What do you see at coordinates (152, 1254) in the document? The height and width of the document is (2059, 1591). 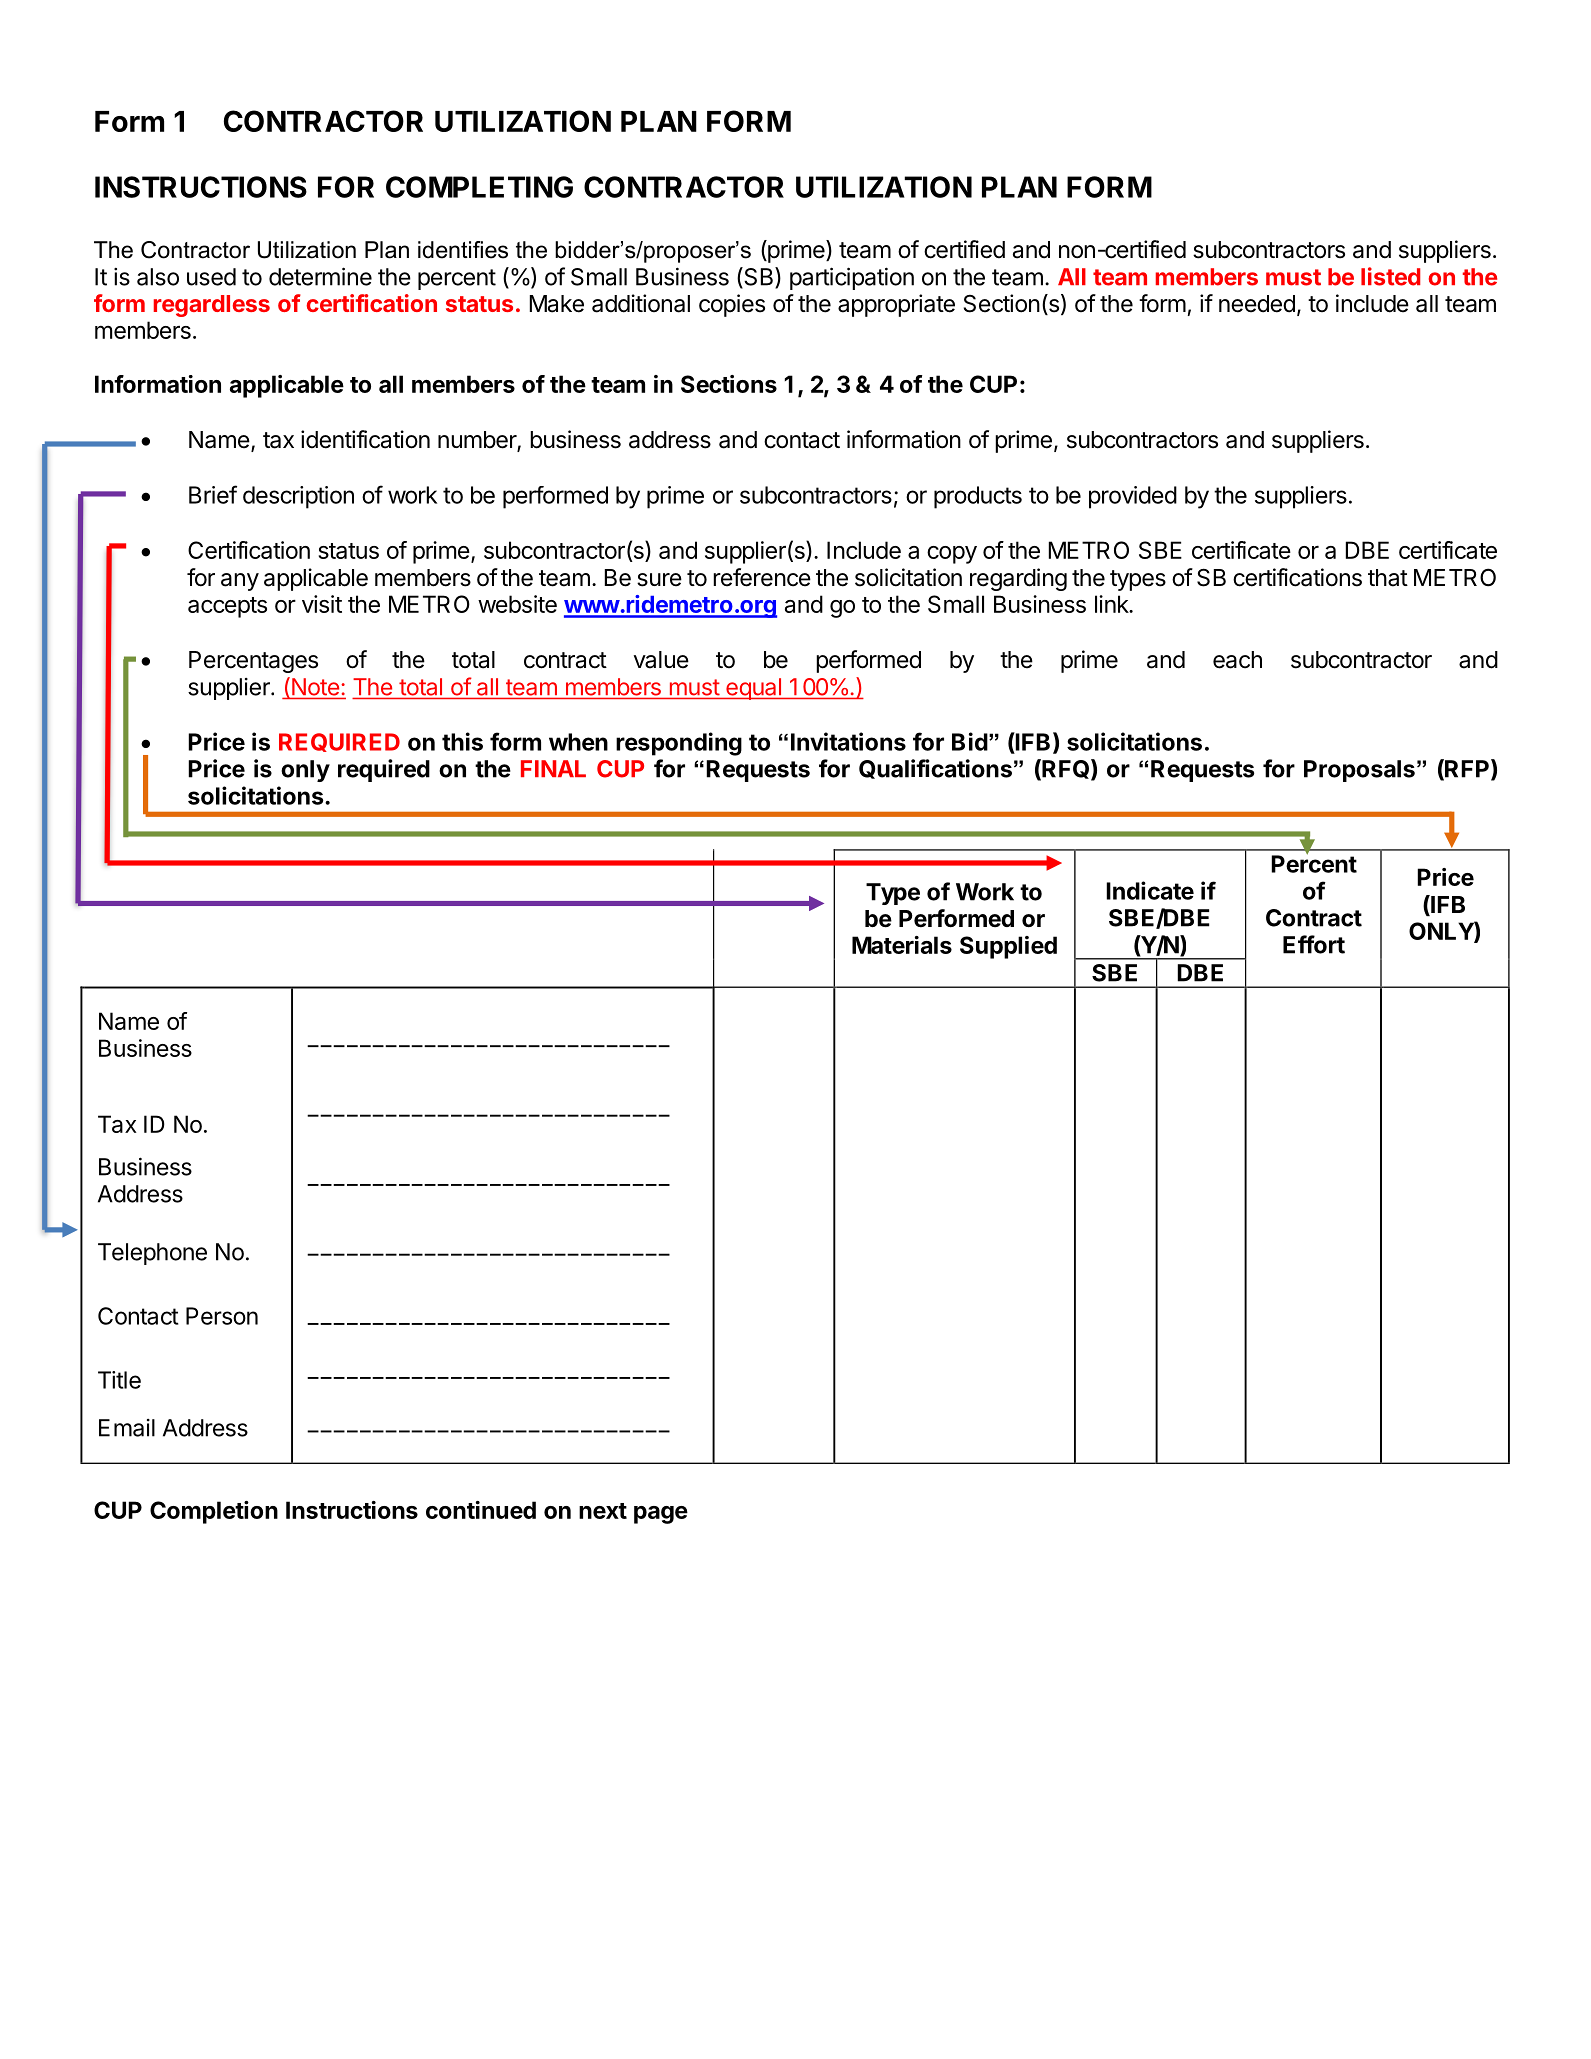 I see `Telephone` at bounding box center [152, 1254].
